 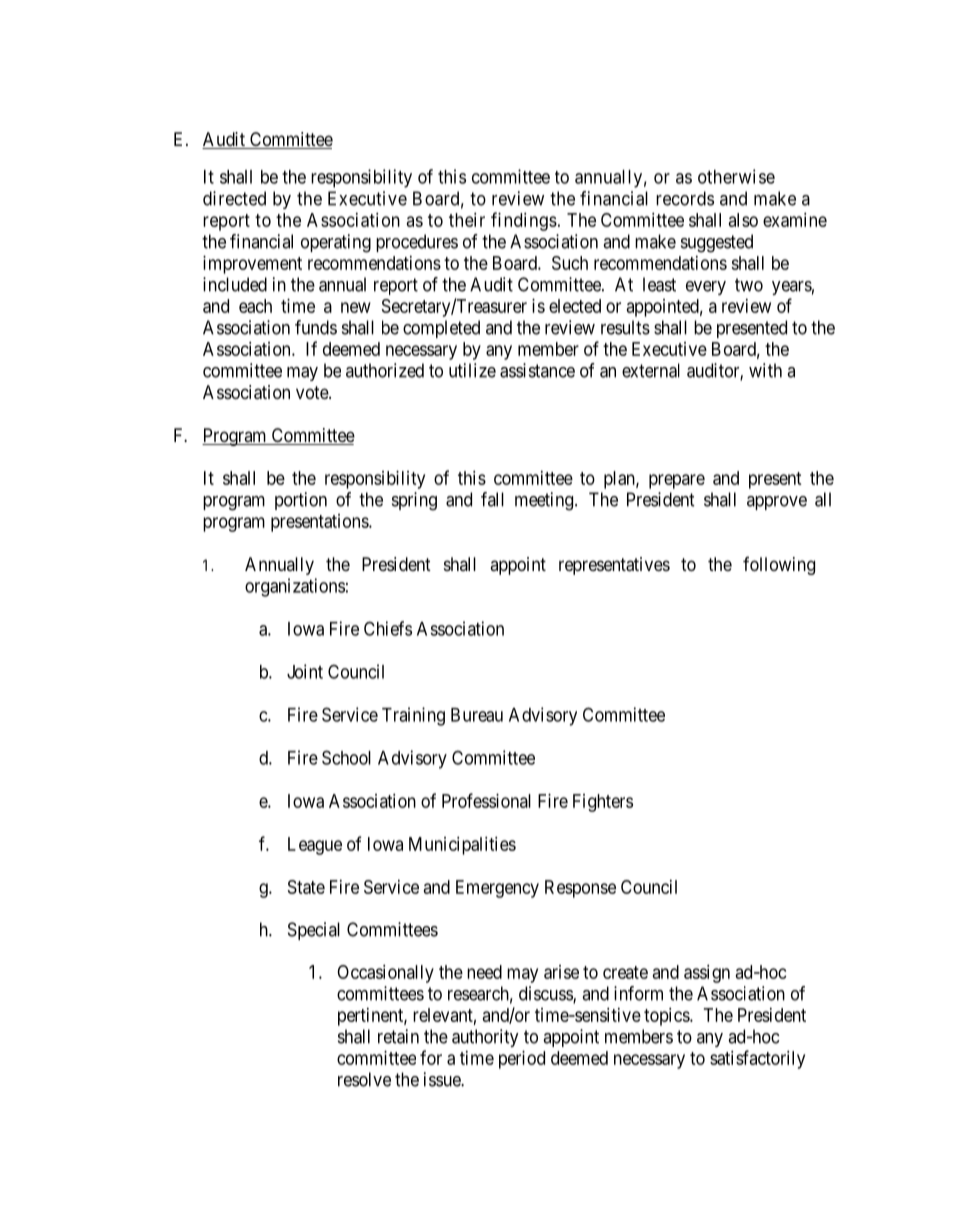 What do you see at coordinates (522, 1059) in the page?
I see `period` at bounding box center [522, 1059].
